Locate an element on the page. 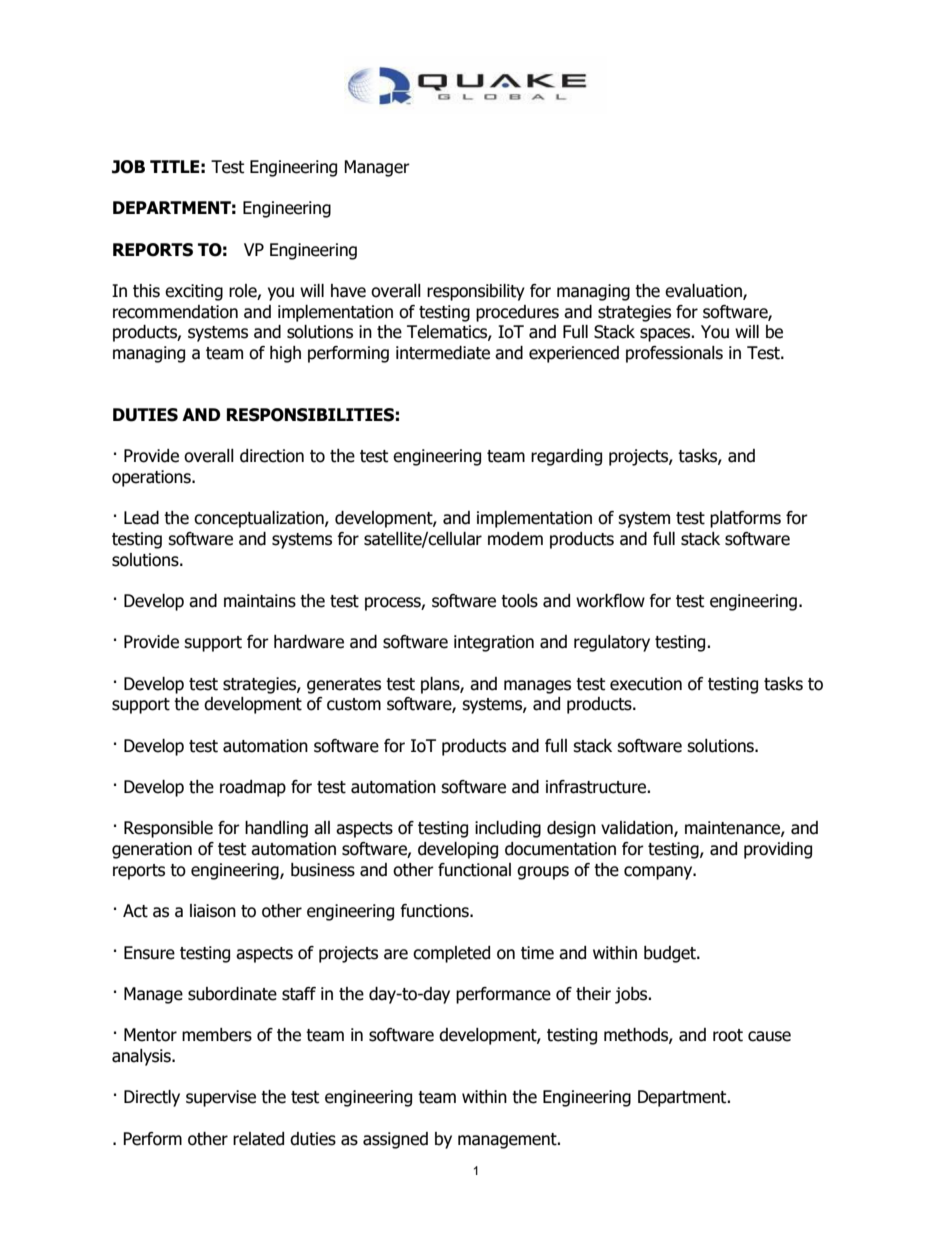 The width and height of the document is (952, 1233). Lead is located at coordinates (141, 518).
